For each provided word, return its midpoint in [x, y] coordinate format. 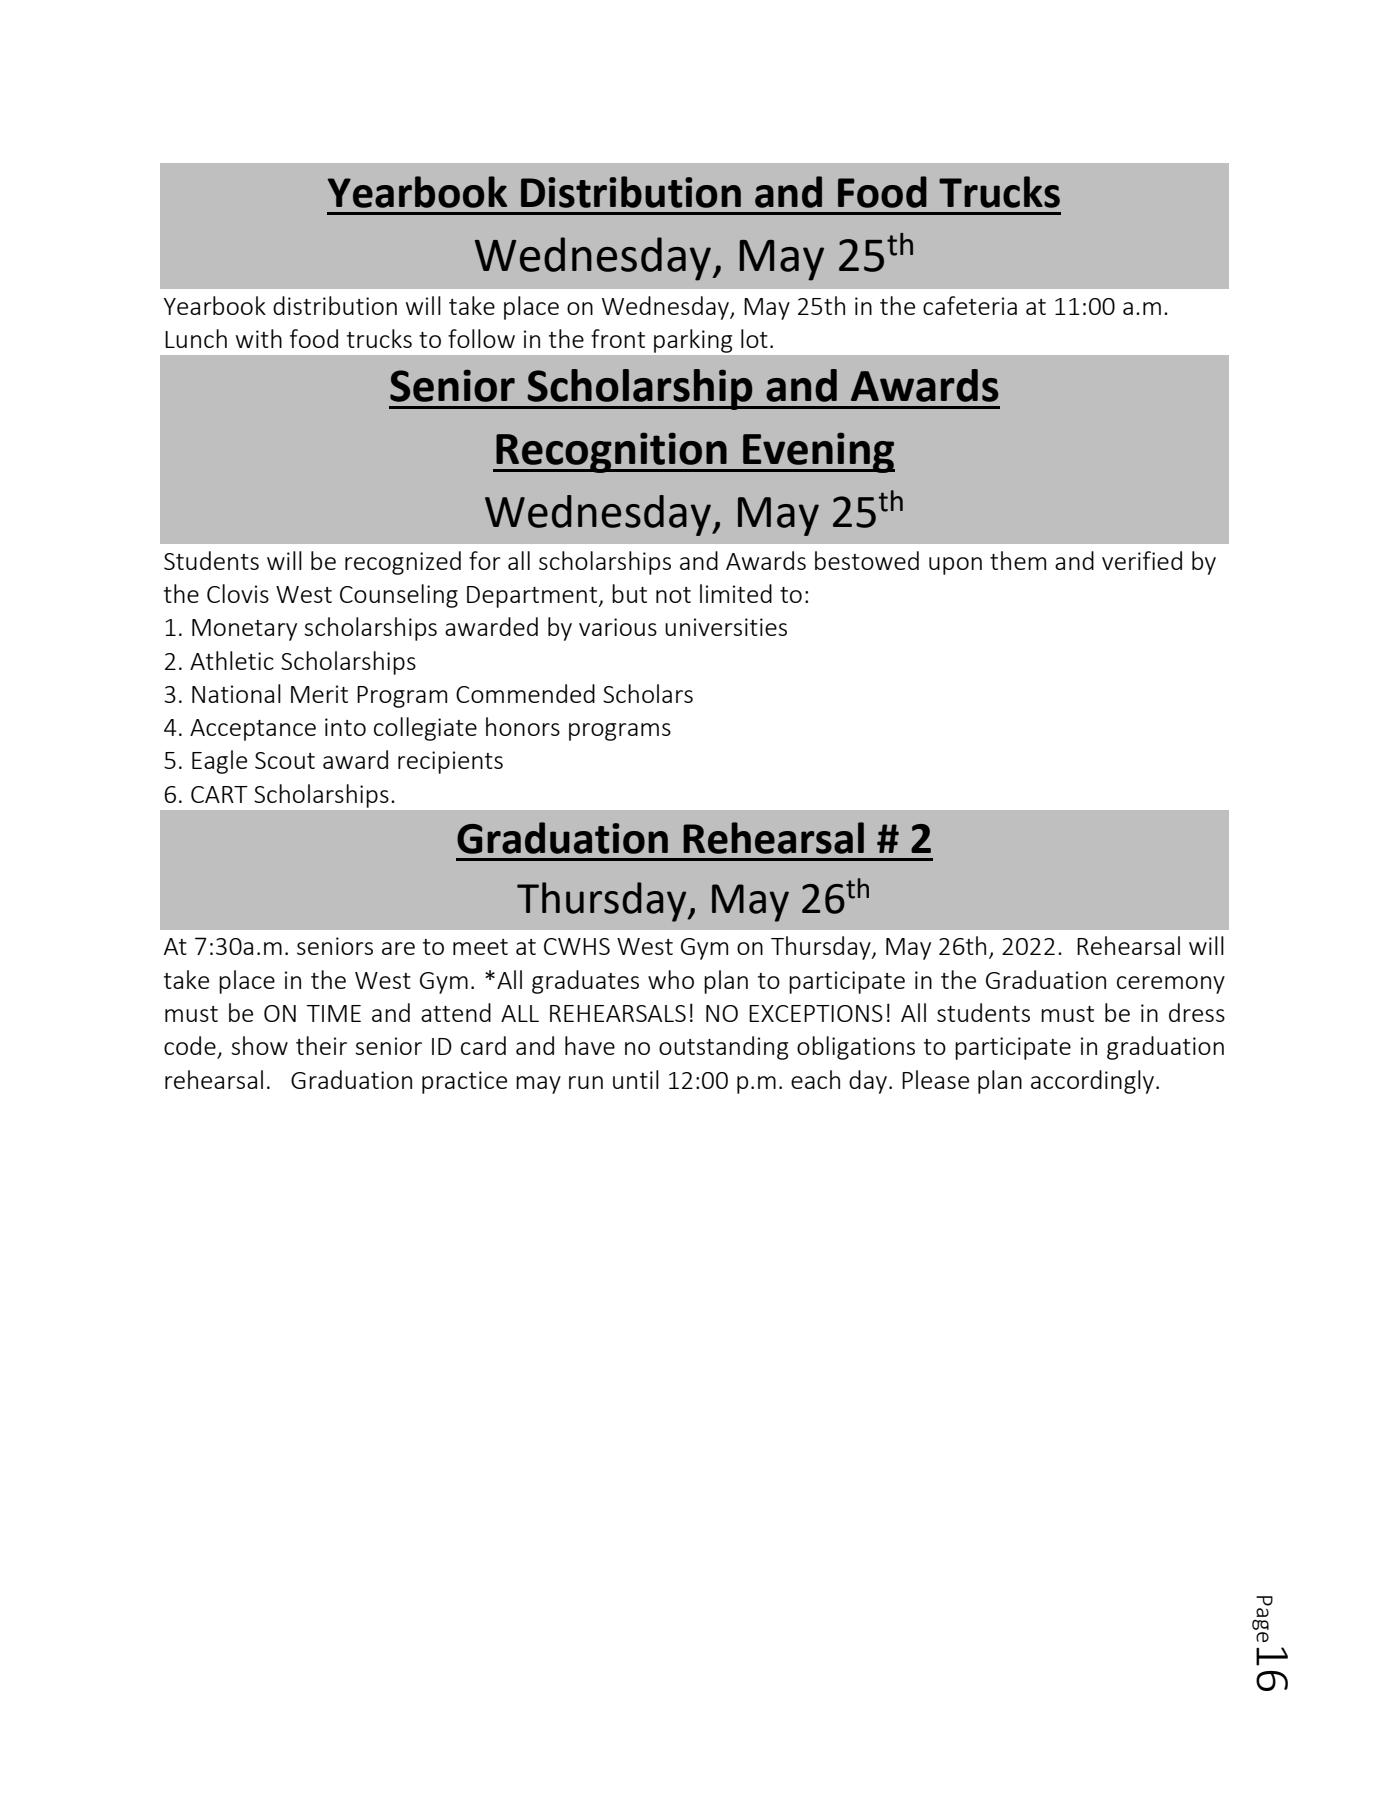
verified [1142, 560]
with [259, 338]
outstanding [723, 1048]
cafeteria [970, 305]
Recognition [611, 452]
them [1018, 560]
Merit [319, 694]
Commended [525, 693]
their [321, 1045]
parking [693, 341]
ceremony [1171, 985]
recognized [403, 563]
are [398, 948]
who [671, 979]
